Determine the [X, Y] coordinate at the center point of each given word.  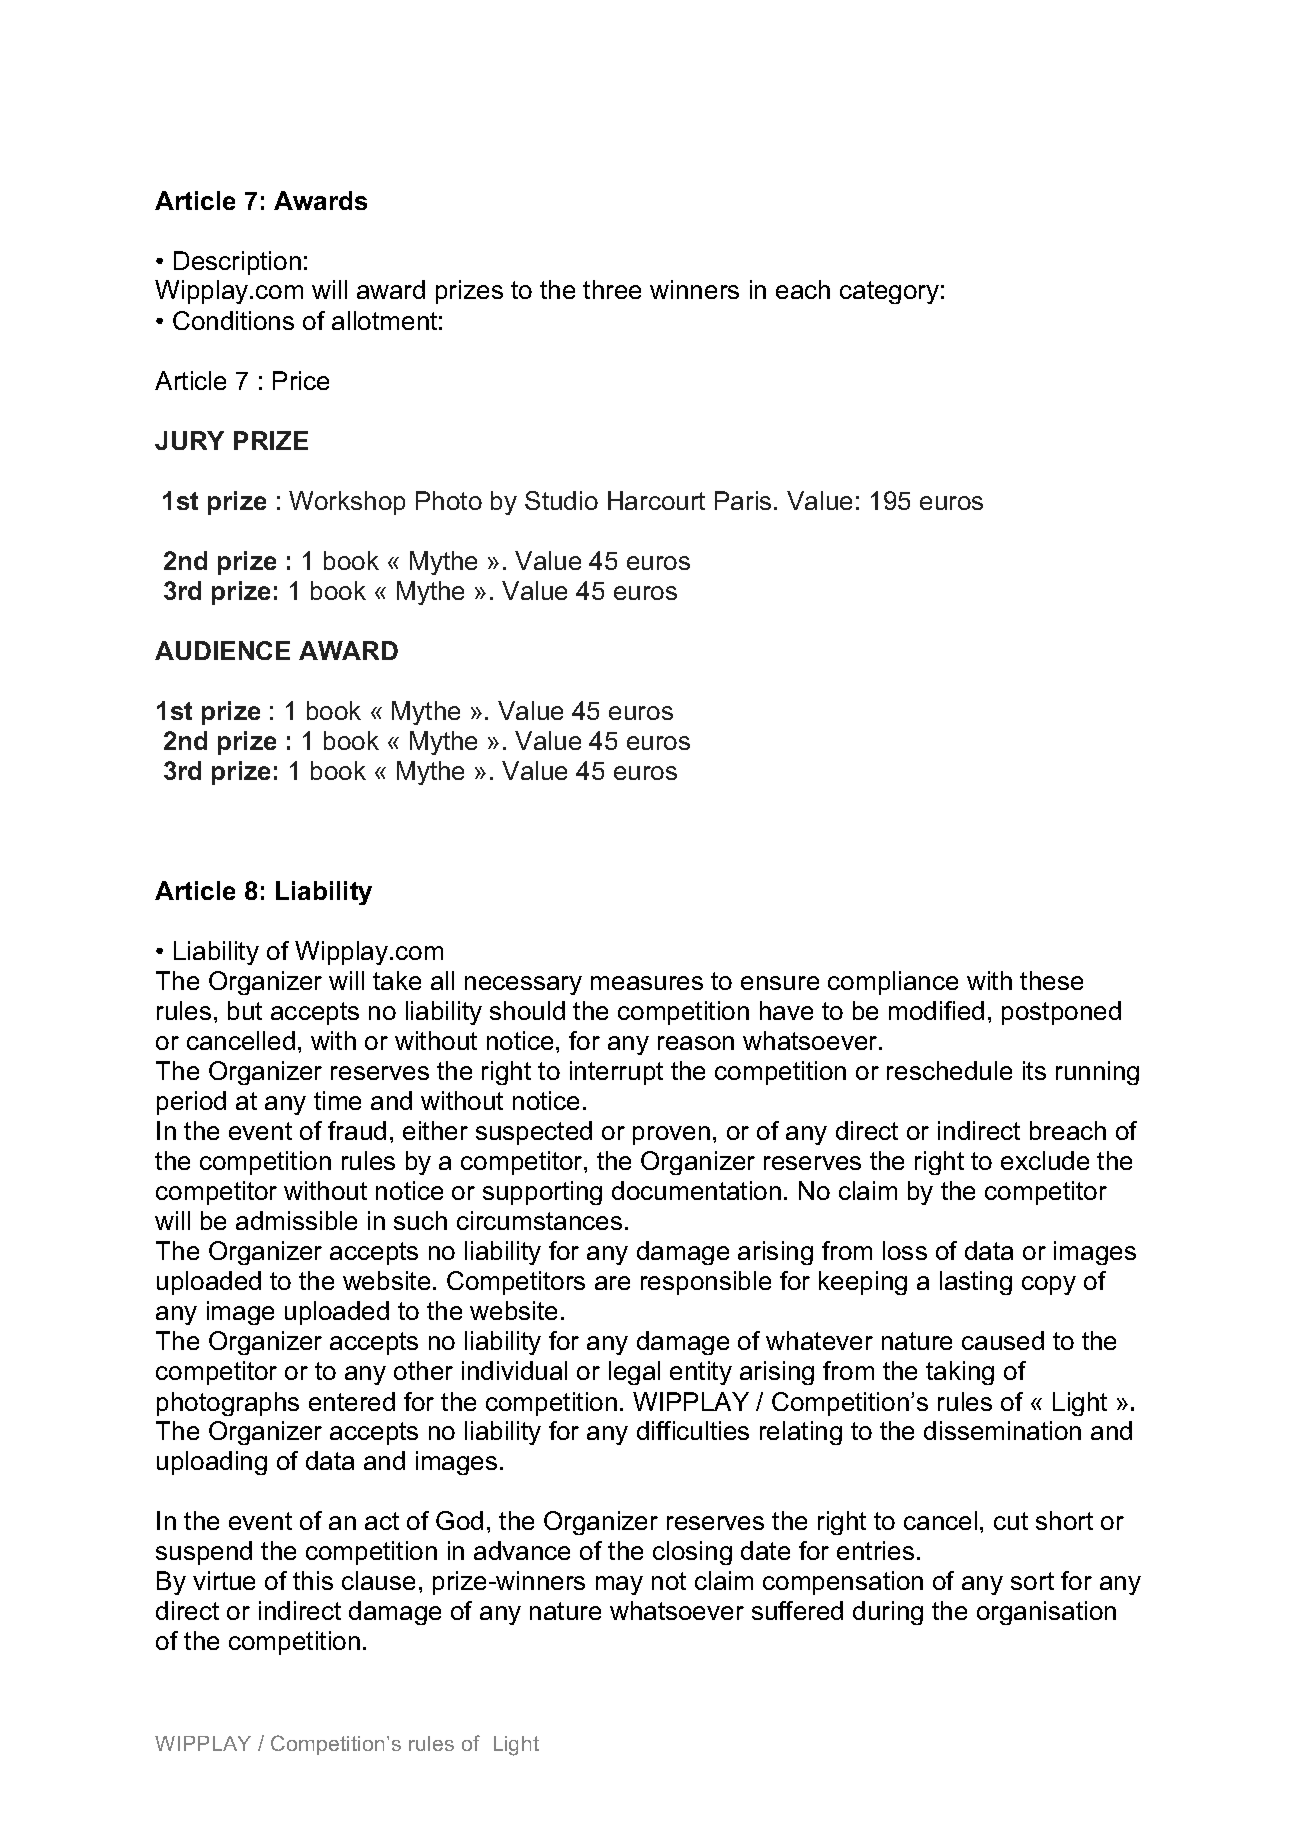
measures [647, 983]
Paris [743, 500]
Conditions [233, 320]
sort [1032, 1581]
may [619, 1585]
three [612, 289]
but [245, 1010]
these [1051, 980]
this [313, 1580]
